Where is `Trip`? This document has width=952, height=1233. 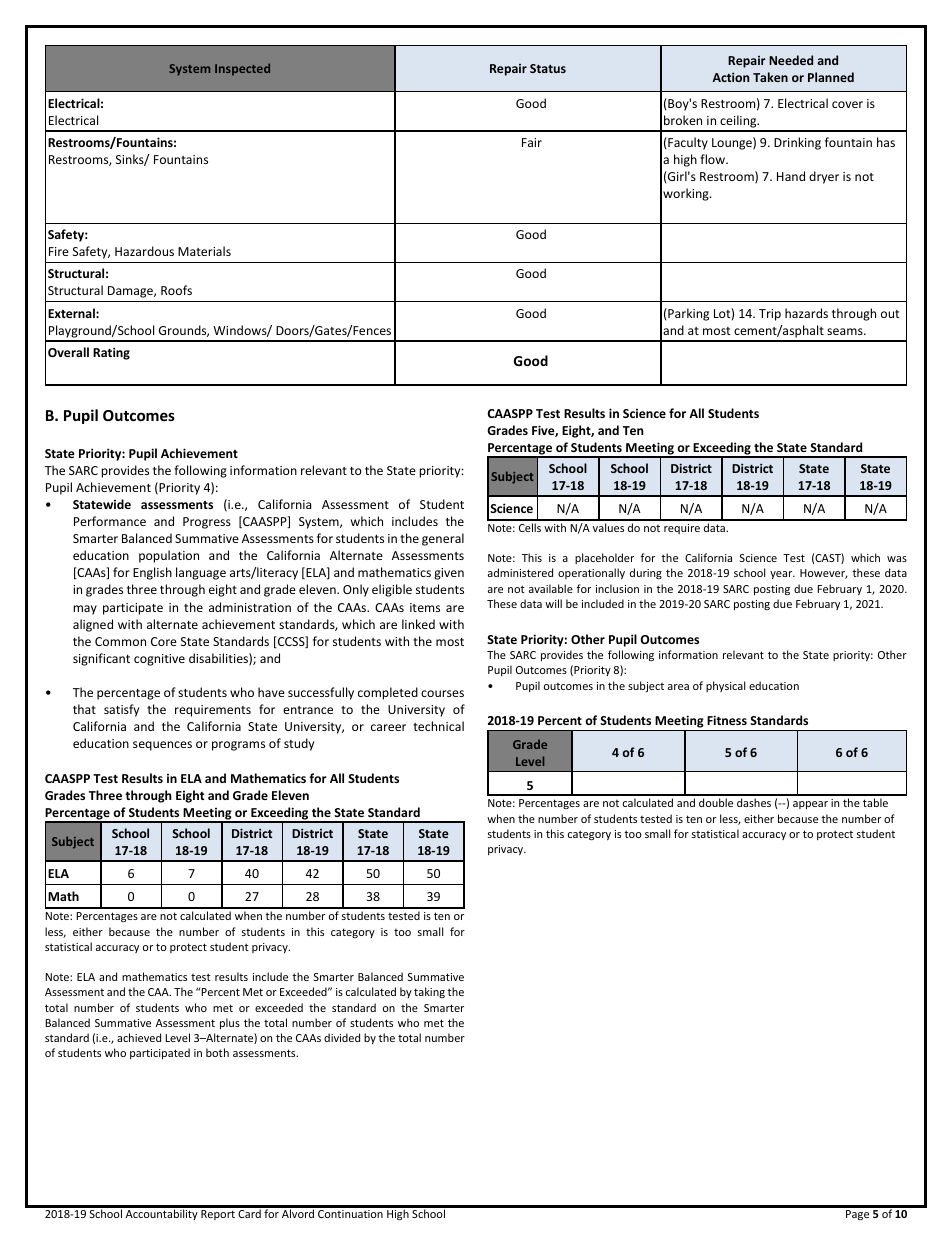
Trip is located at coordinates (770, 315).
